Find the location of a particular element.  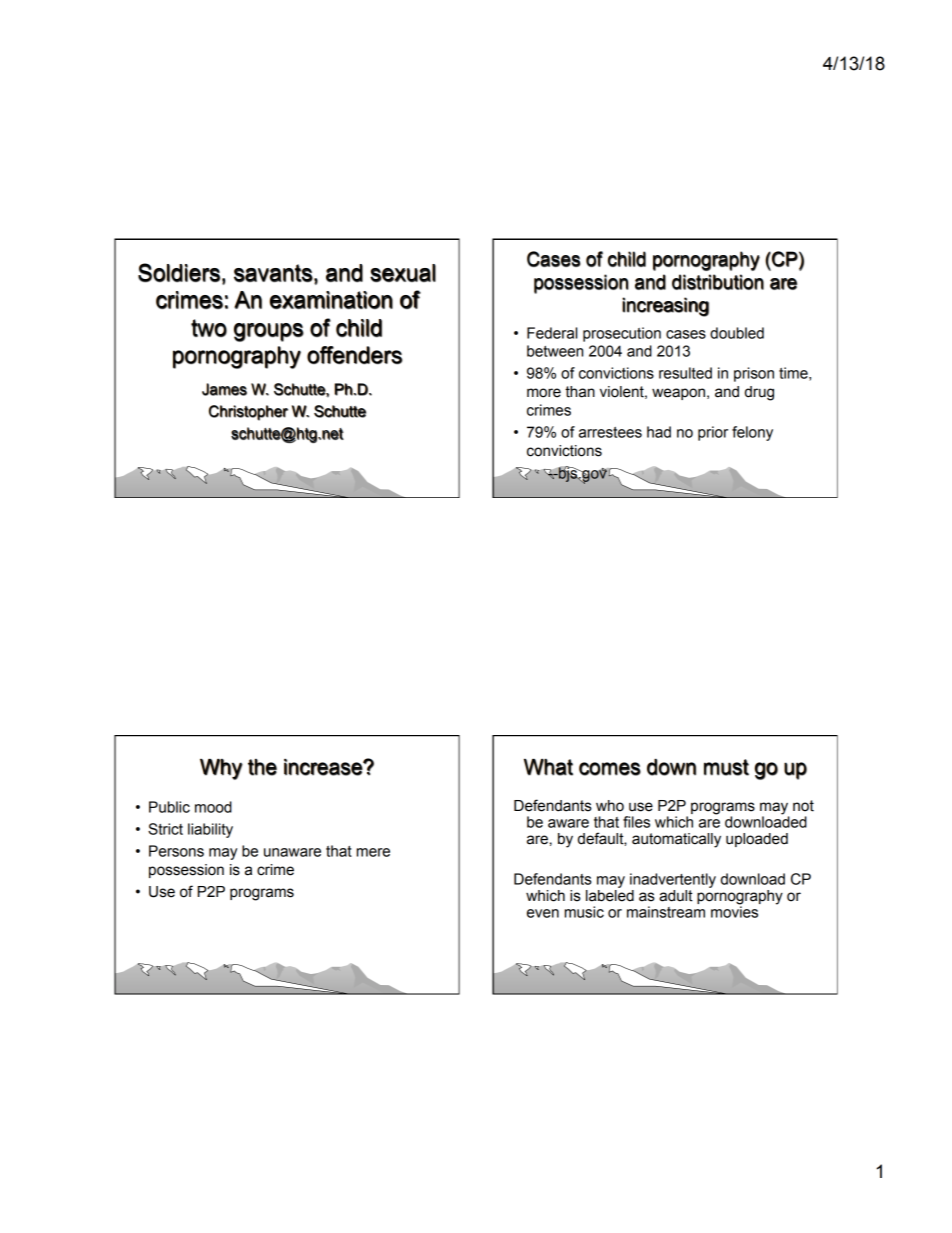

arrestees is located at coordinates (610, 432).
